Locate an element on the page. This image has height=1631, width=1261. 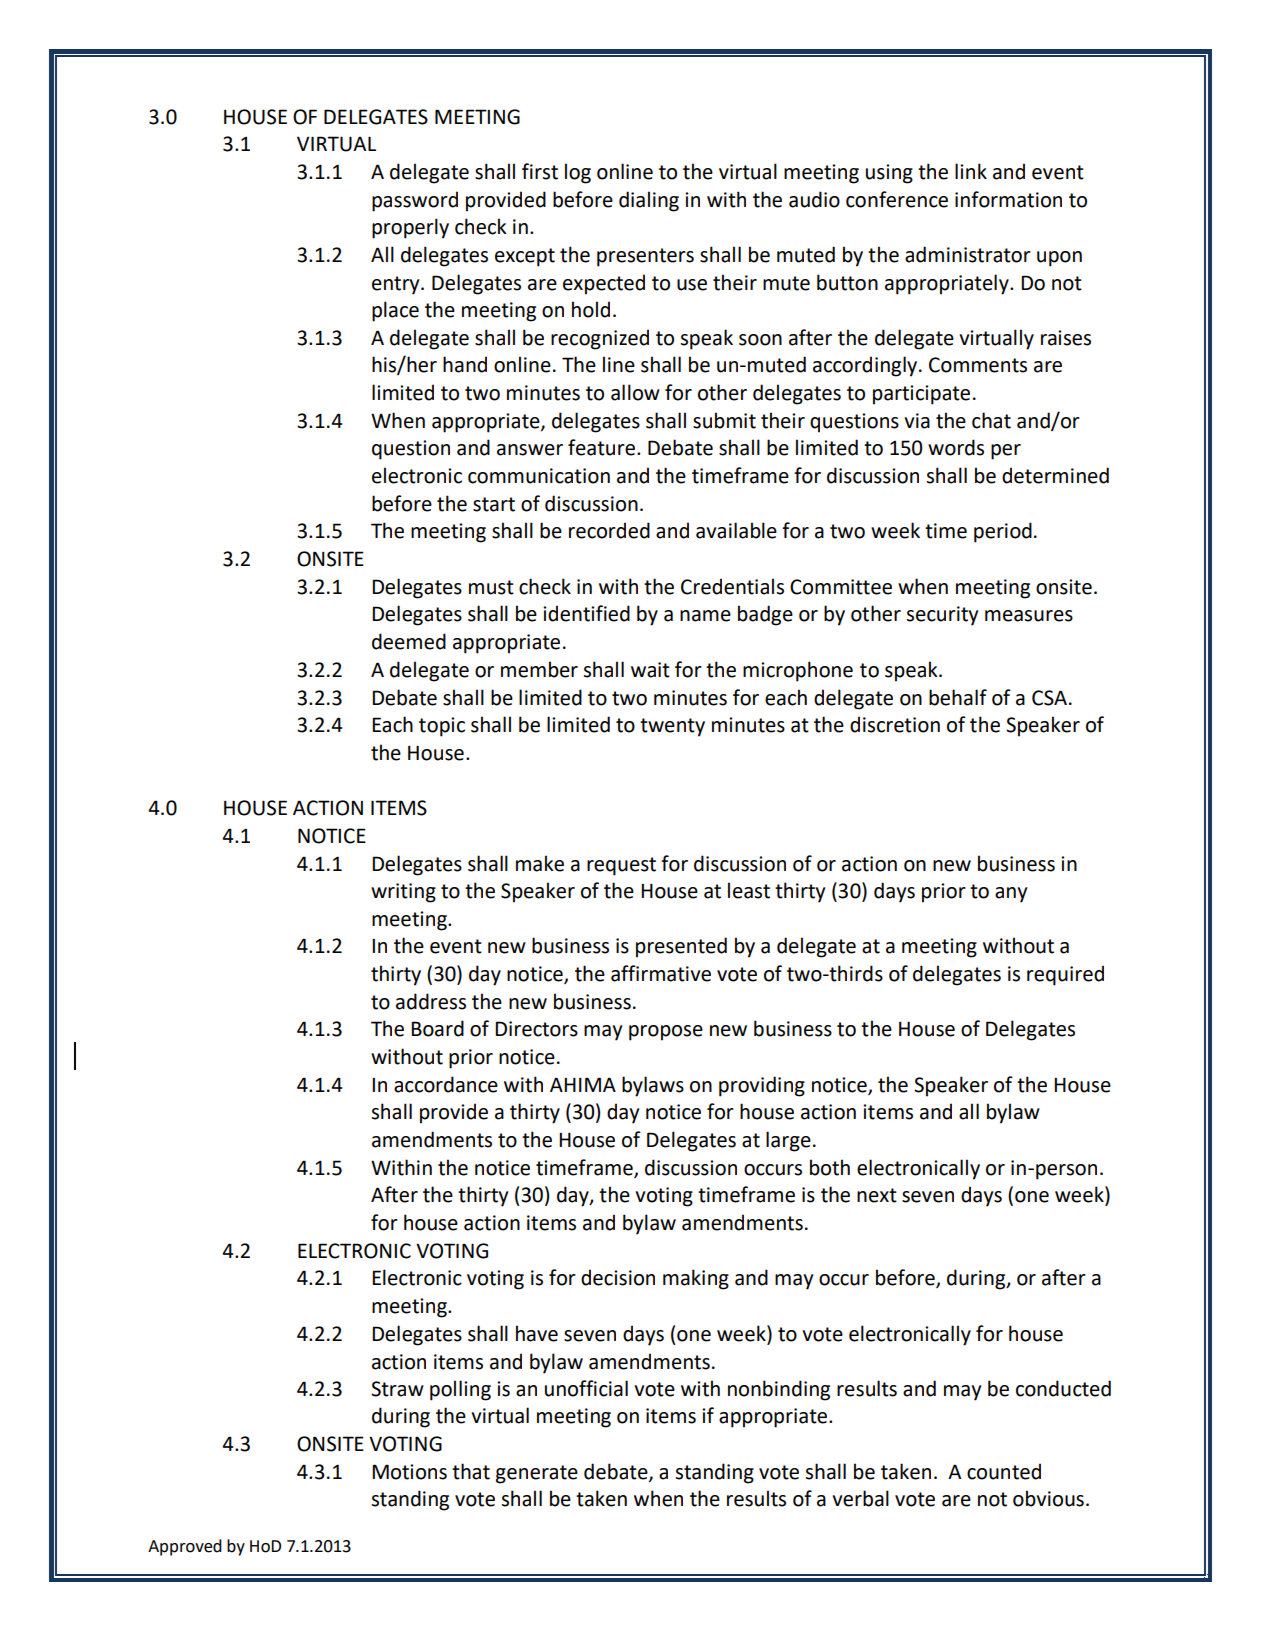
information is located at coordinates (1008, 199).
